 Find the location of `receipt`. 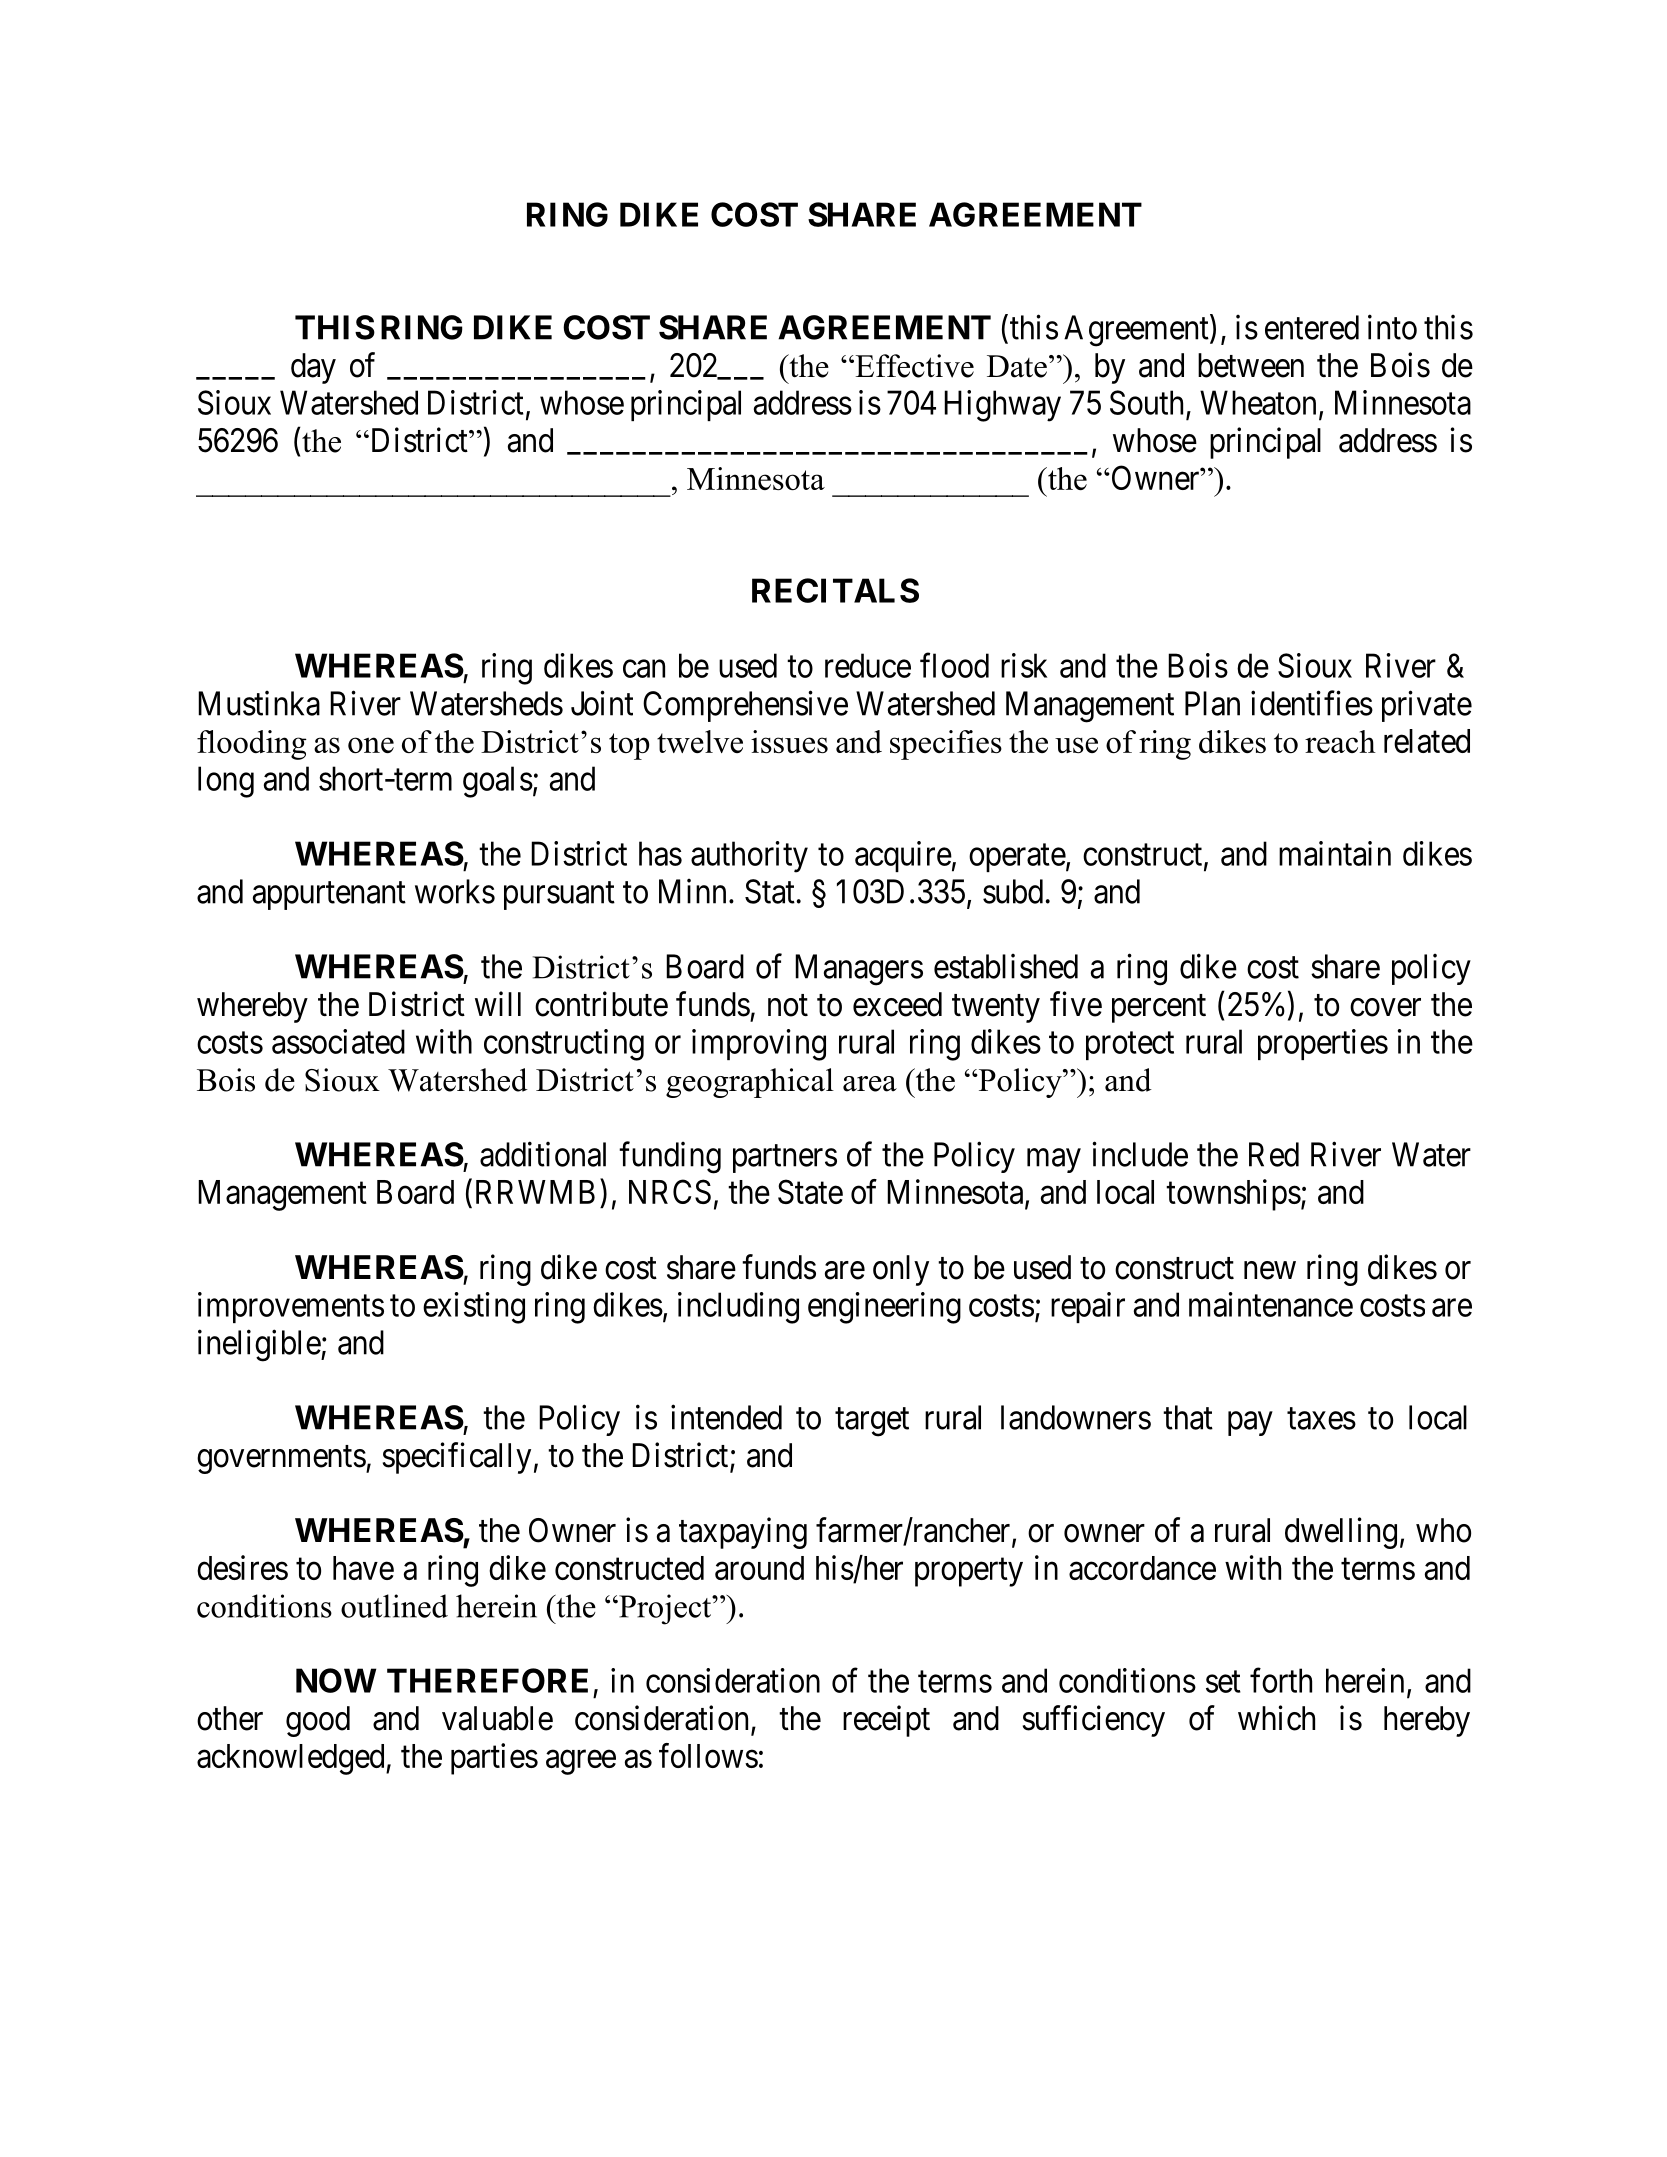

receipt is located at coordinates (886, 1721).
